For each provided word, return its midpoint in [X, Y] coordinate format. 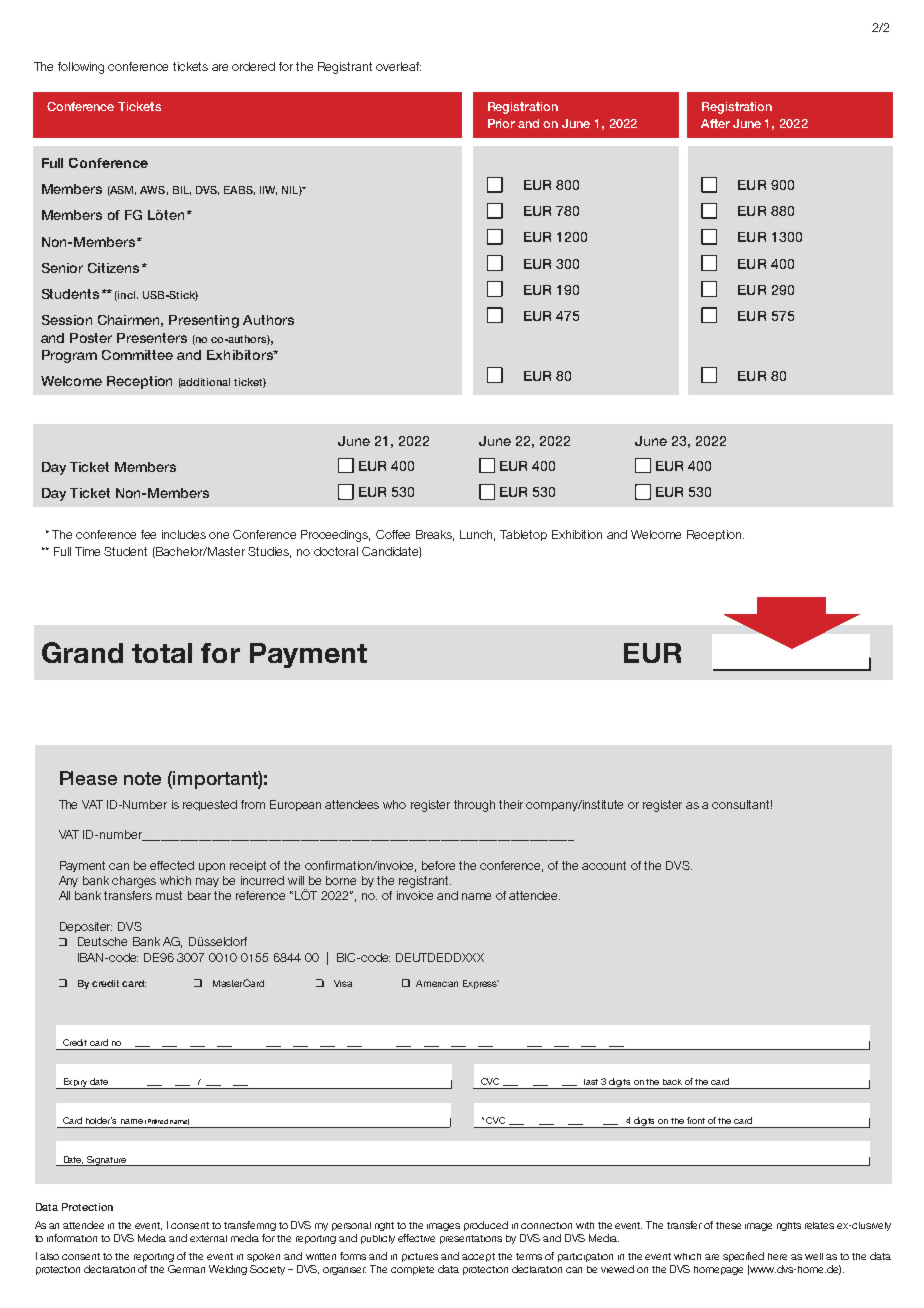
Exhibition [577, 534]
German [186, 1269]
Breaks [435, 535]
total [162, 653]
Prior [501, 123]
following [81, 68]
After [715, 123]
